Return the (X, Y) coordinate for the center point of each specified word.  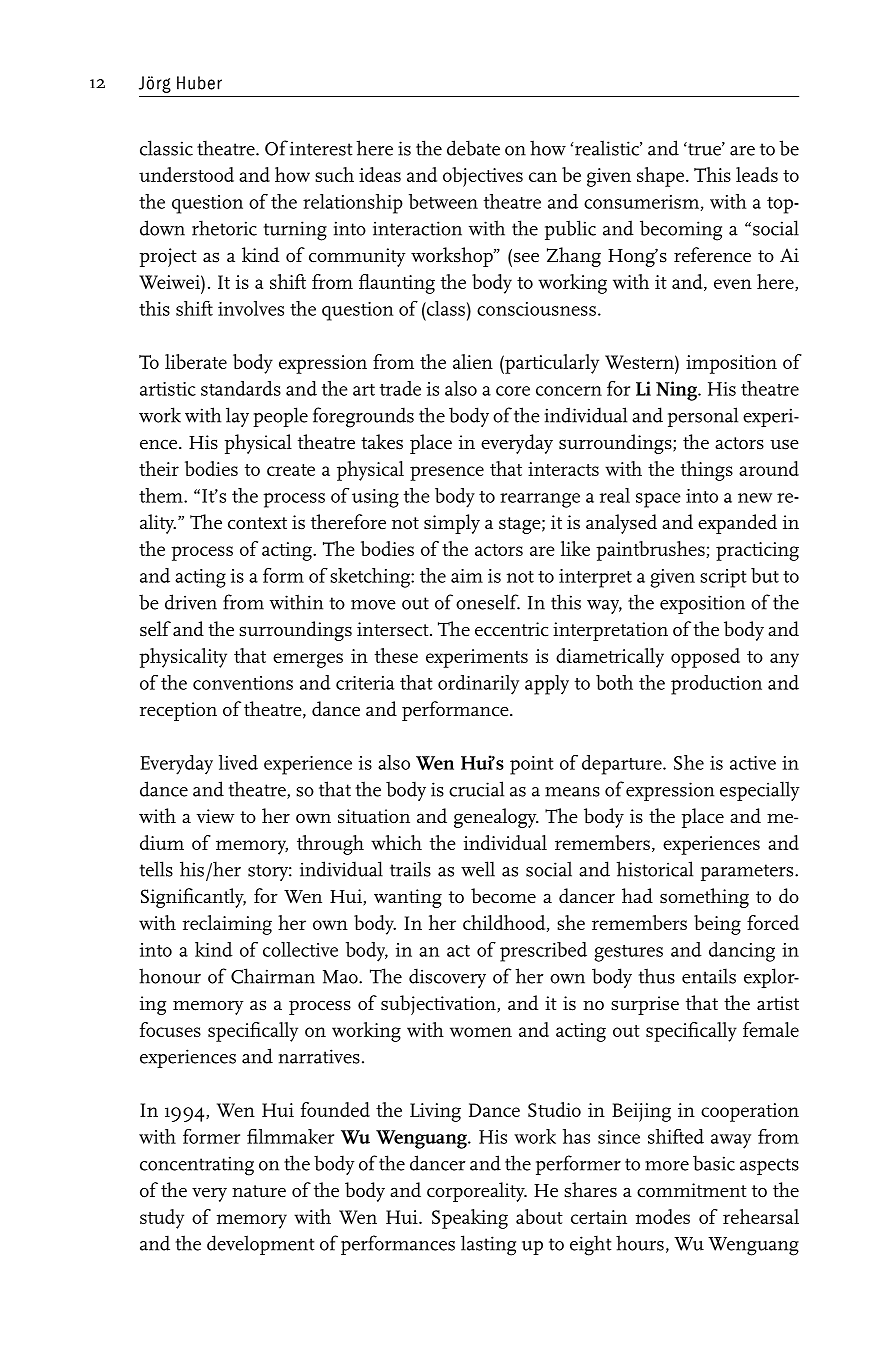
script (723, 578)
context (257, 523)
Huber (199, 83)
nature (259, 1191)
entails (709, 976)
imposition (731, 364)
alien (473, 361)
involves (251, 308)
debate (473, 148)
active (753, 763)
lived (238, 762)
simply (452, 524)
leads (757, 174)
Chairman (273, 976)
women (481, 1032)
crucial (476, 789)
